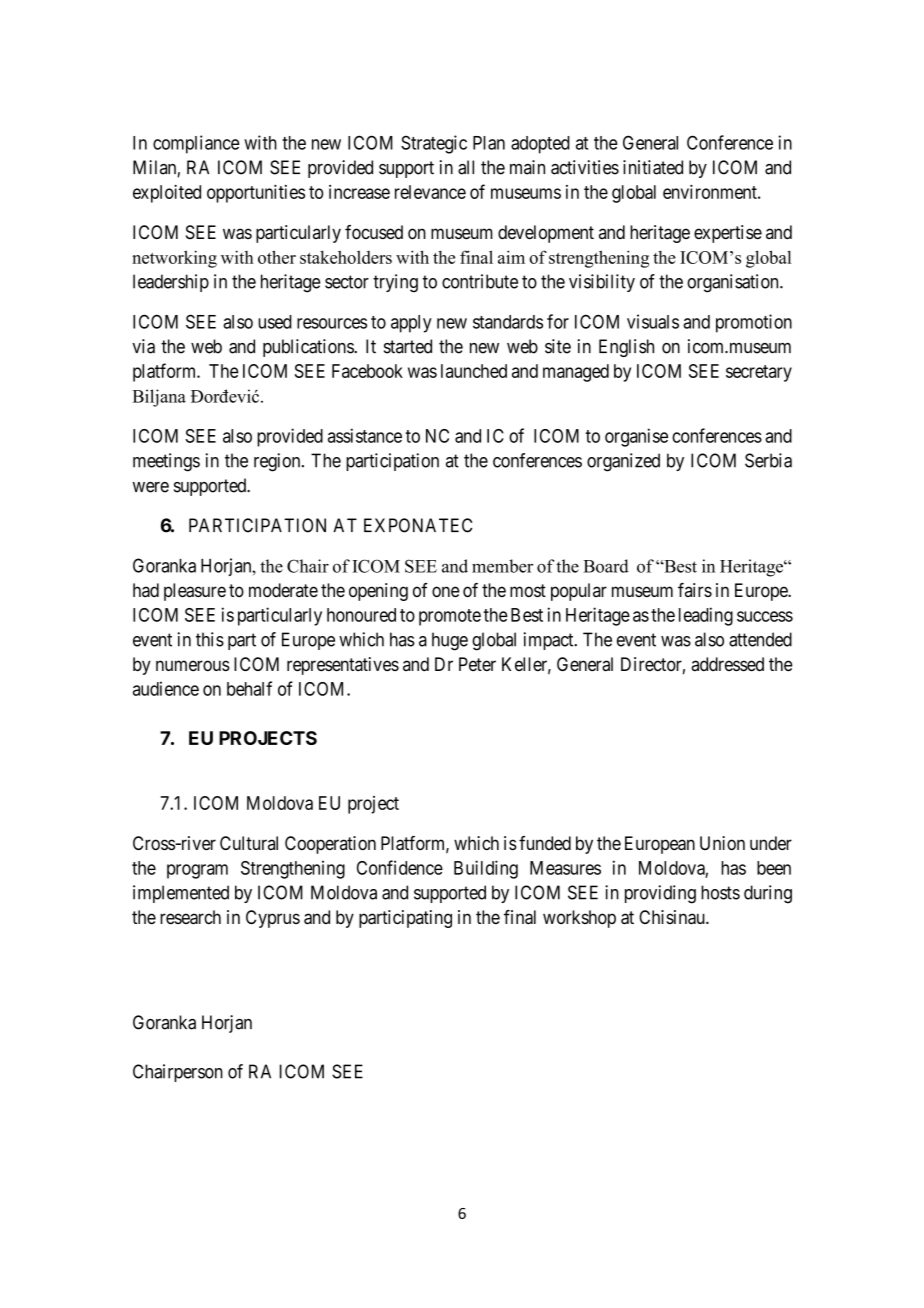 Image resolution: width=924 pixels, height=1308 pixels. I want to click on launched, so click(474, 371).
